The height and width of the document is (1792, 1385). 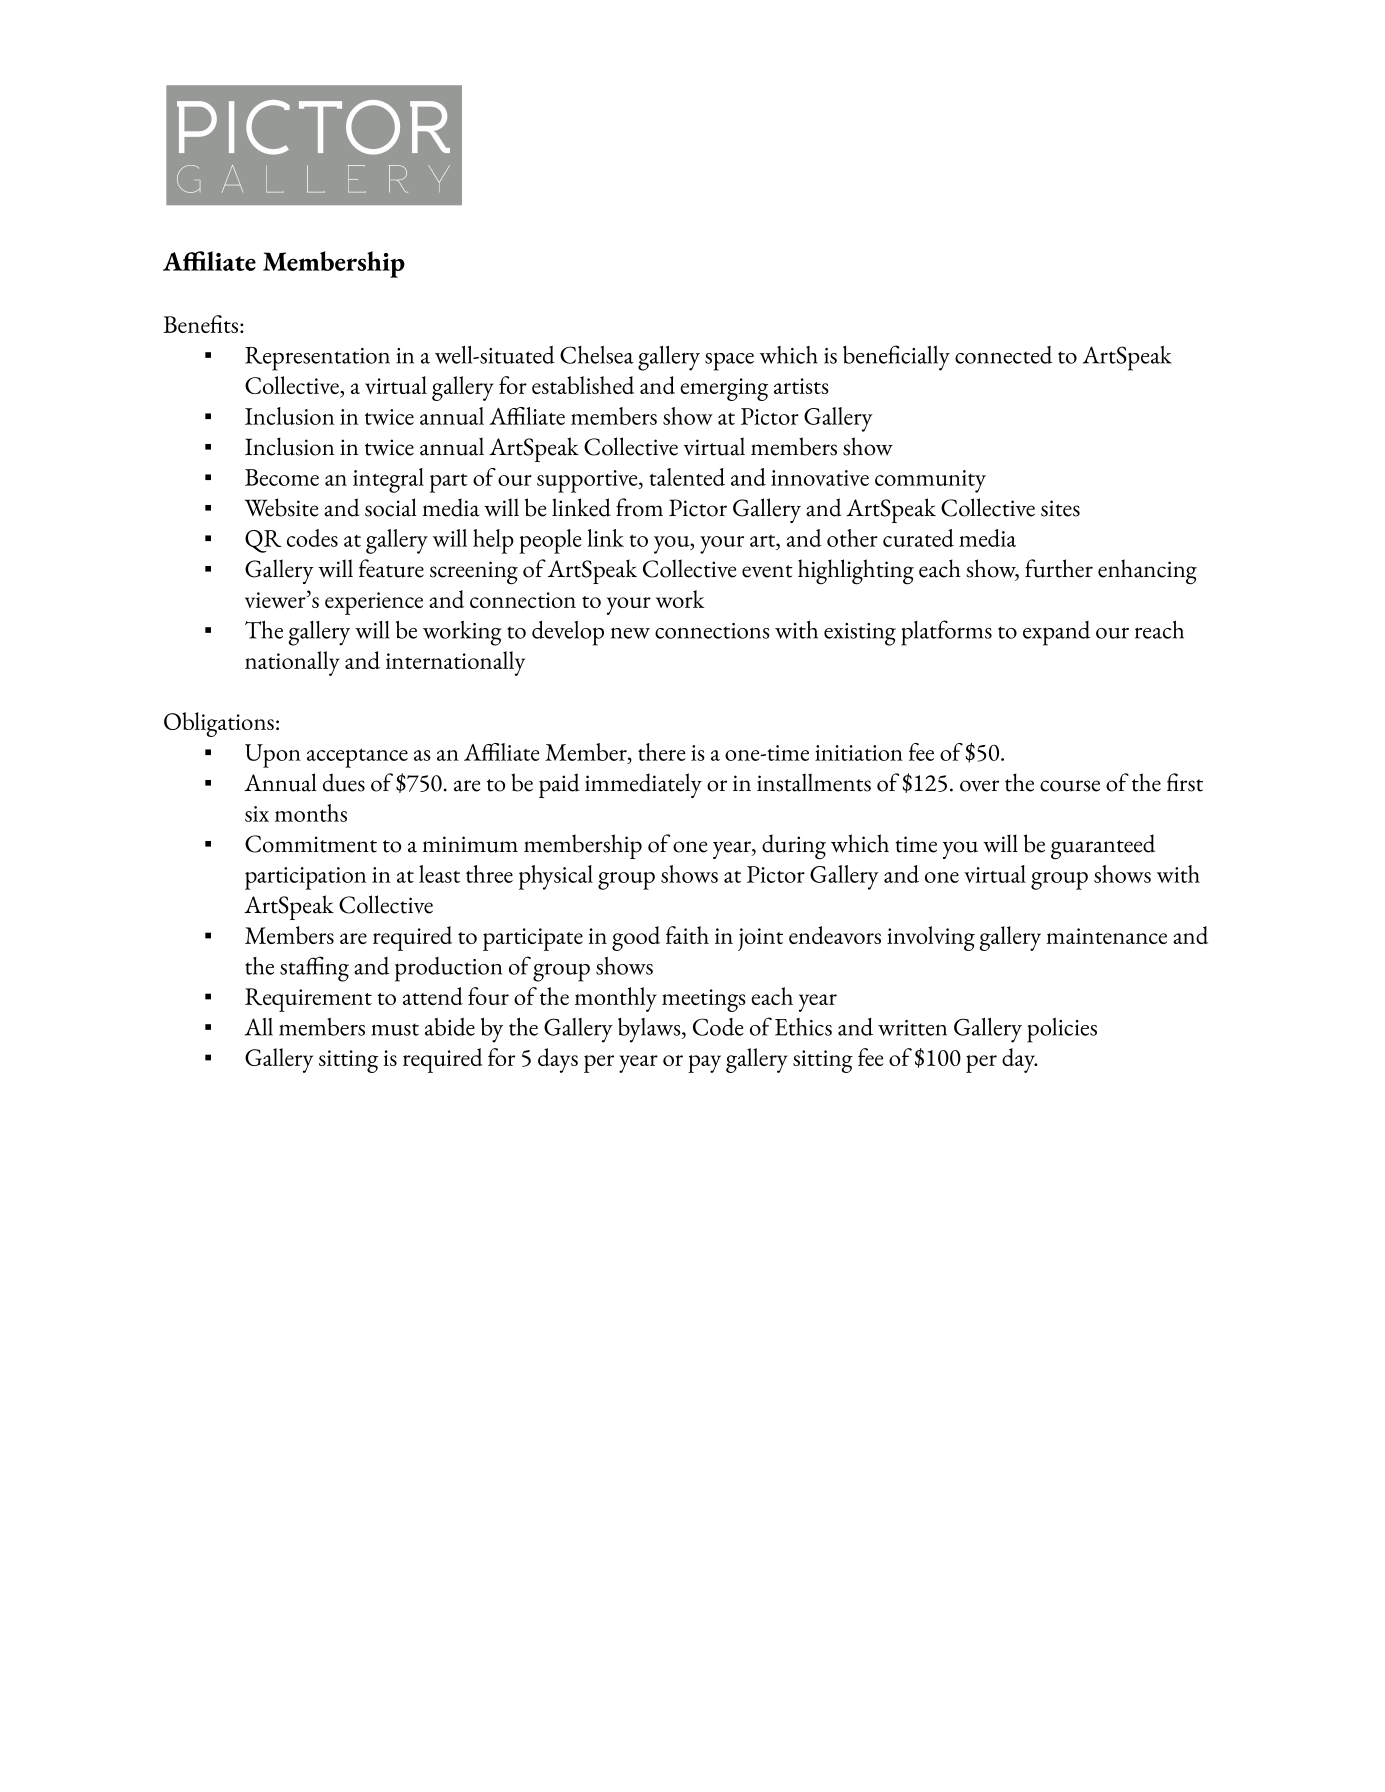 What do you see at coordinates (1003, 355) in the document?
I see `connected` at bounding box center [1003, 355].
